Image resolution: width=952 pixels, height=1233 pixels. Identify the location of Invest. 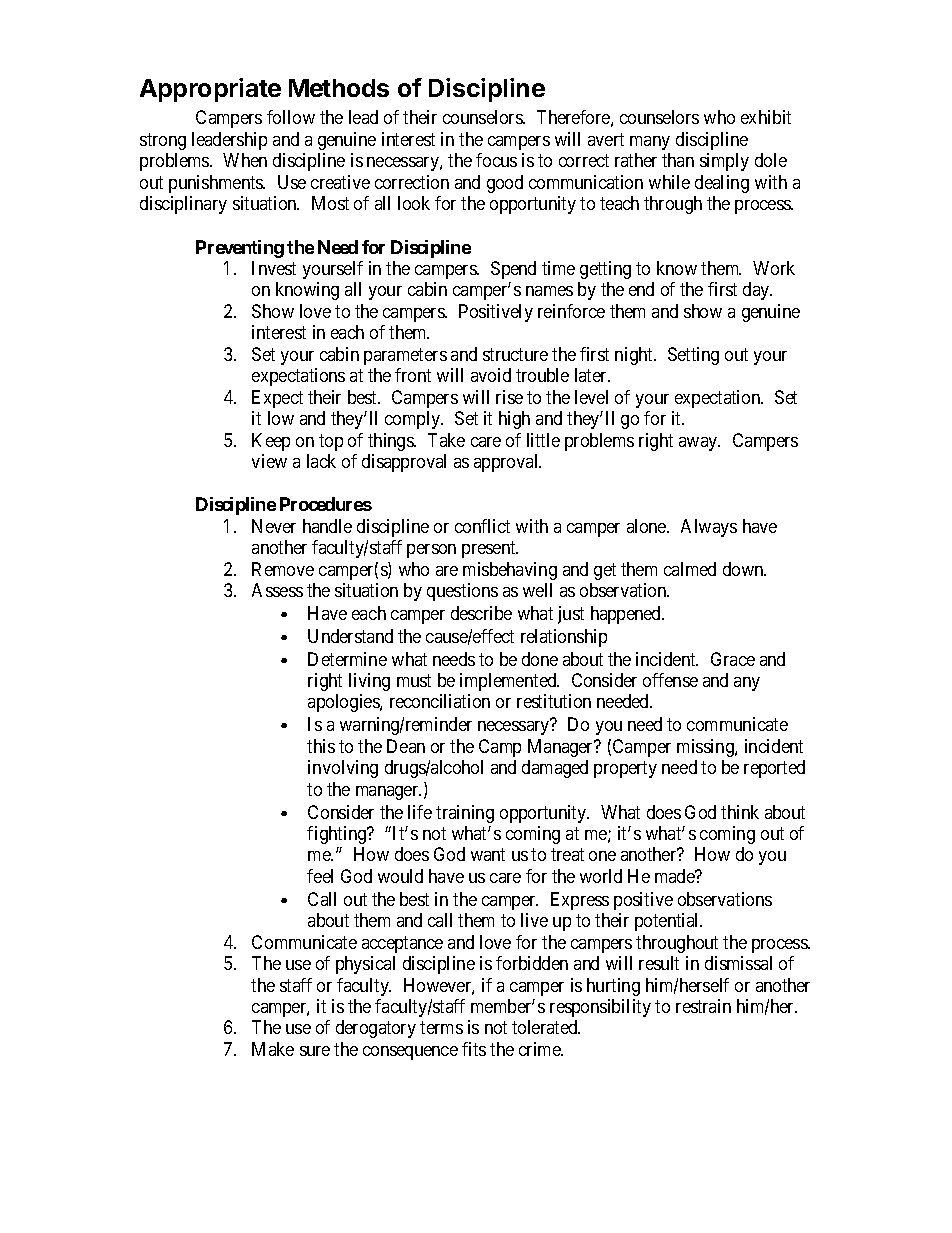
(274, 268).
